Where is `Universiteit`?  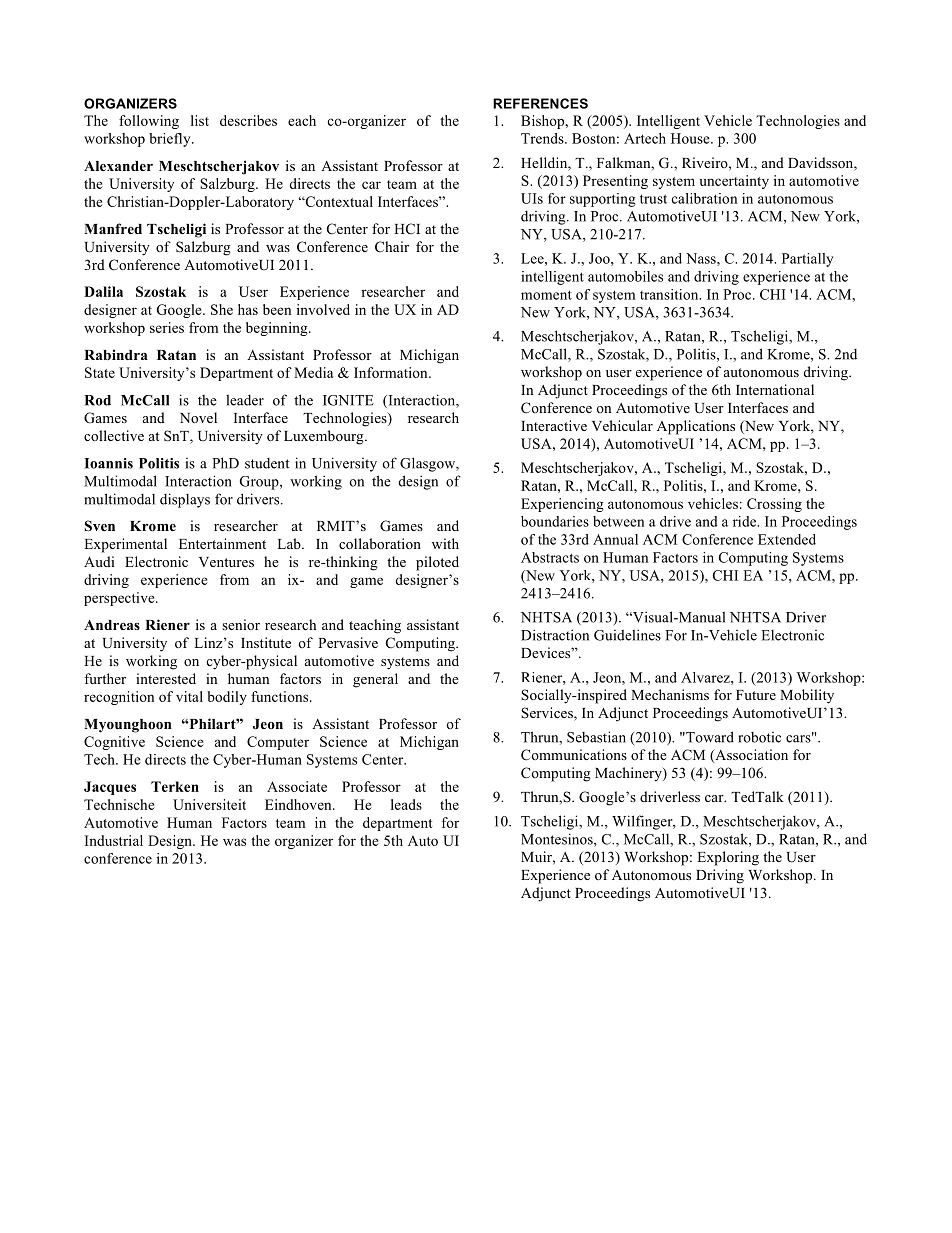
Universiteit is located at coordinates (209, 804).
